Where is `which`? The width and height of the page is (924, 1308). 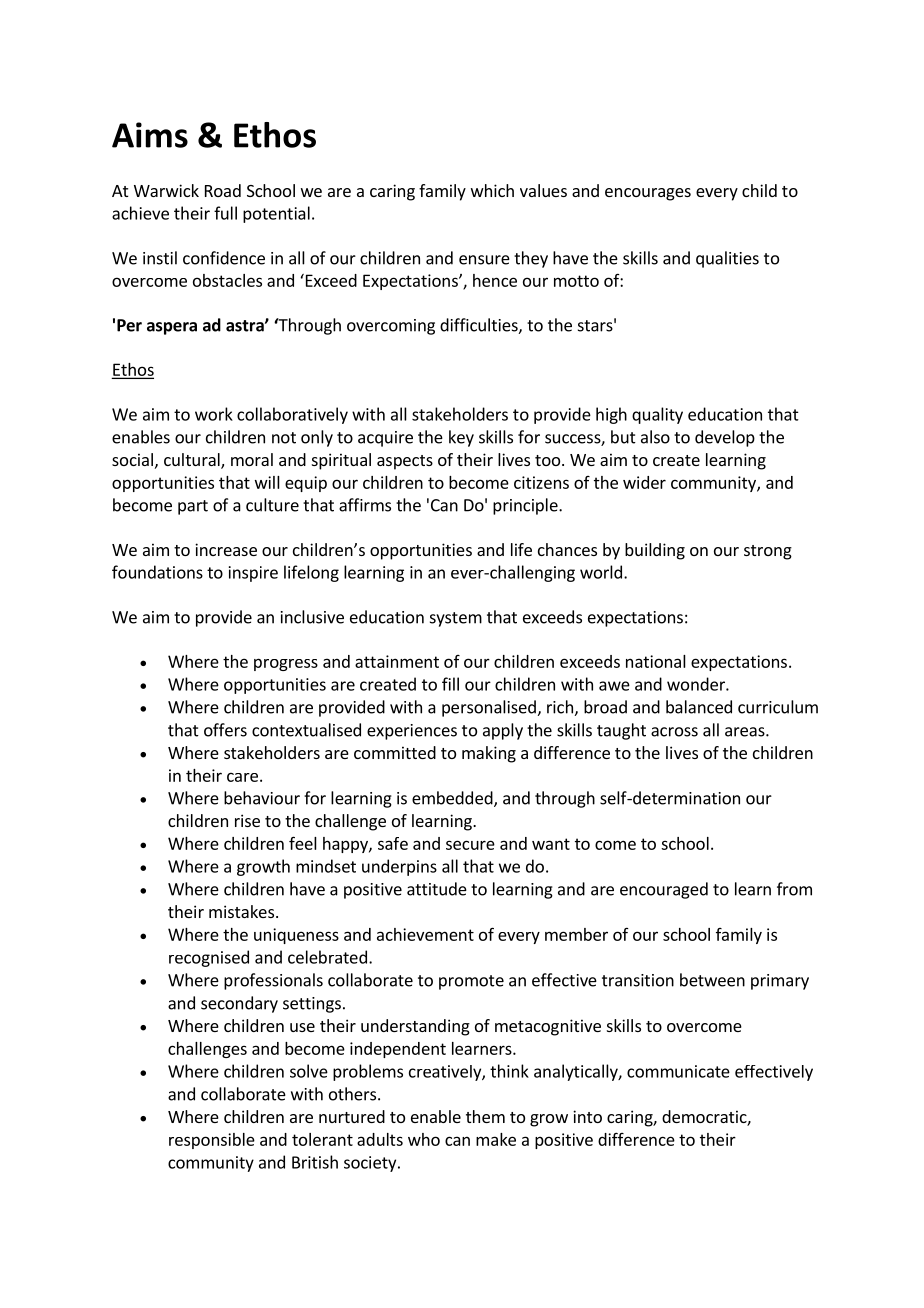
which is located at coordinates (492, 190).
